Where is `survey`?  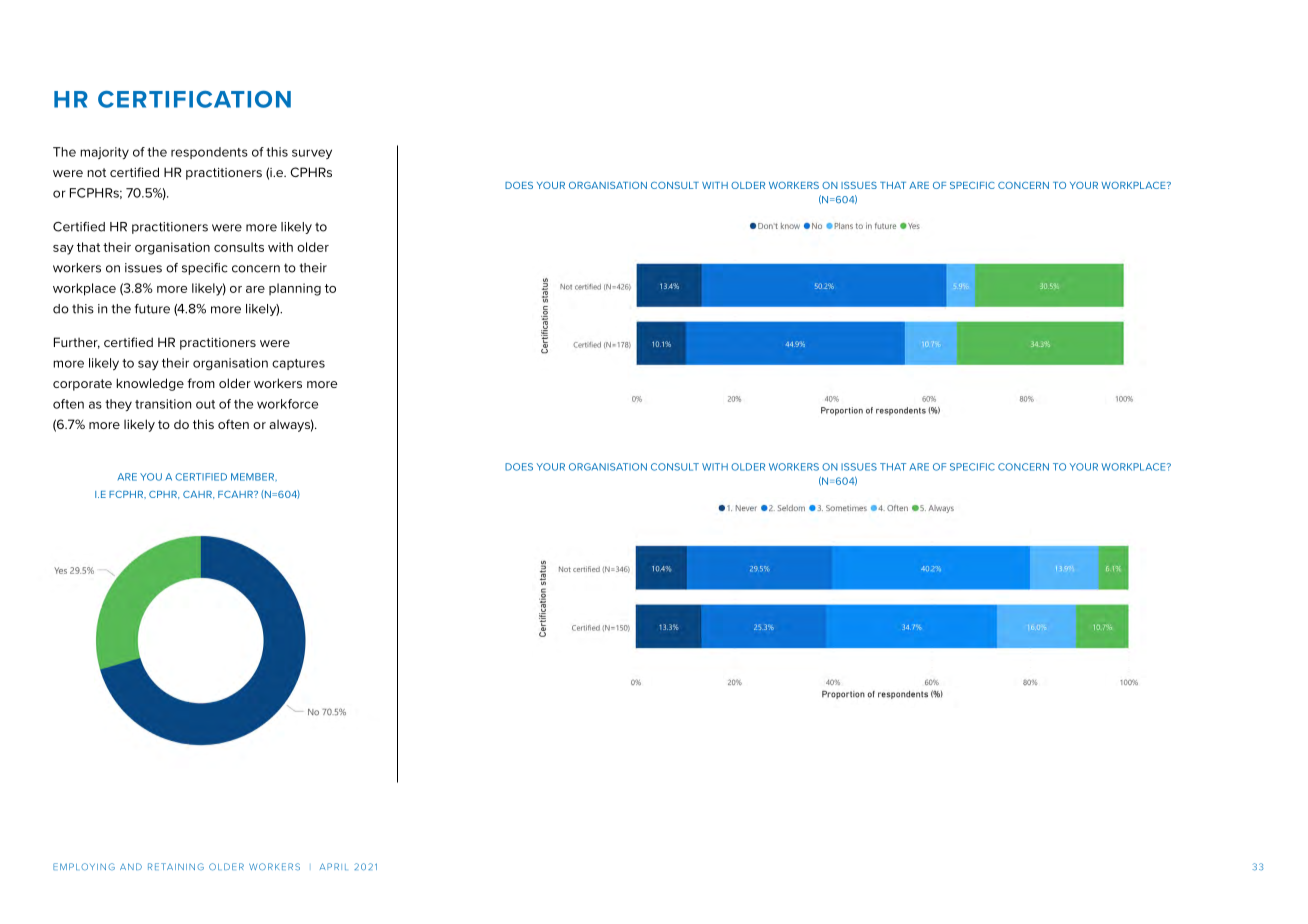 survey is located at coordinates (312, 154).
